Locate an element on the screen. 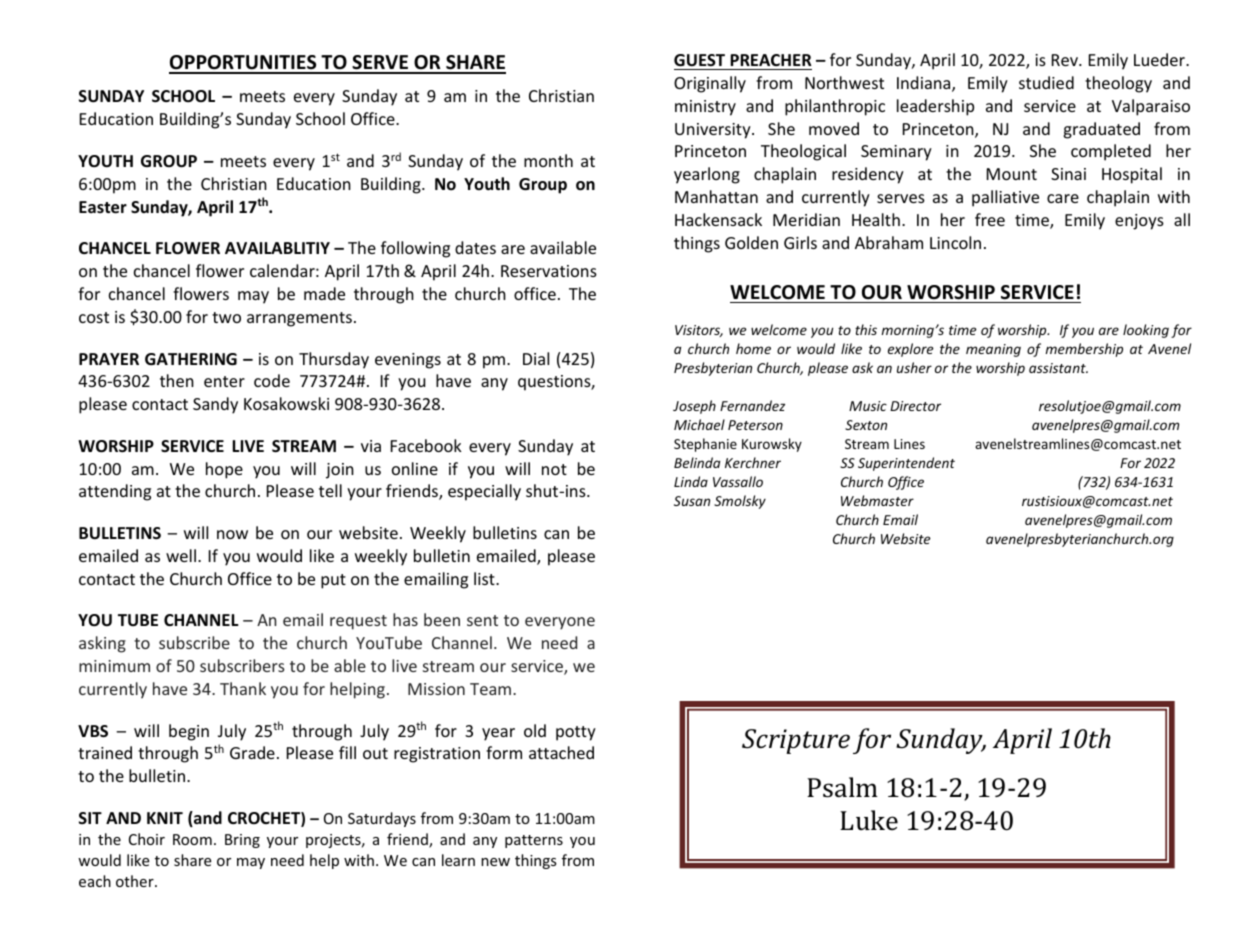  Bring is located at coordinates (242, 841).
